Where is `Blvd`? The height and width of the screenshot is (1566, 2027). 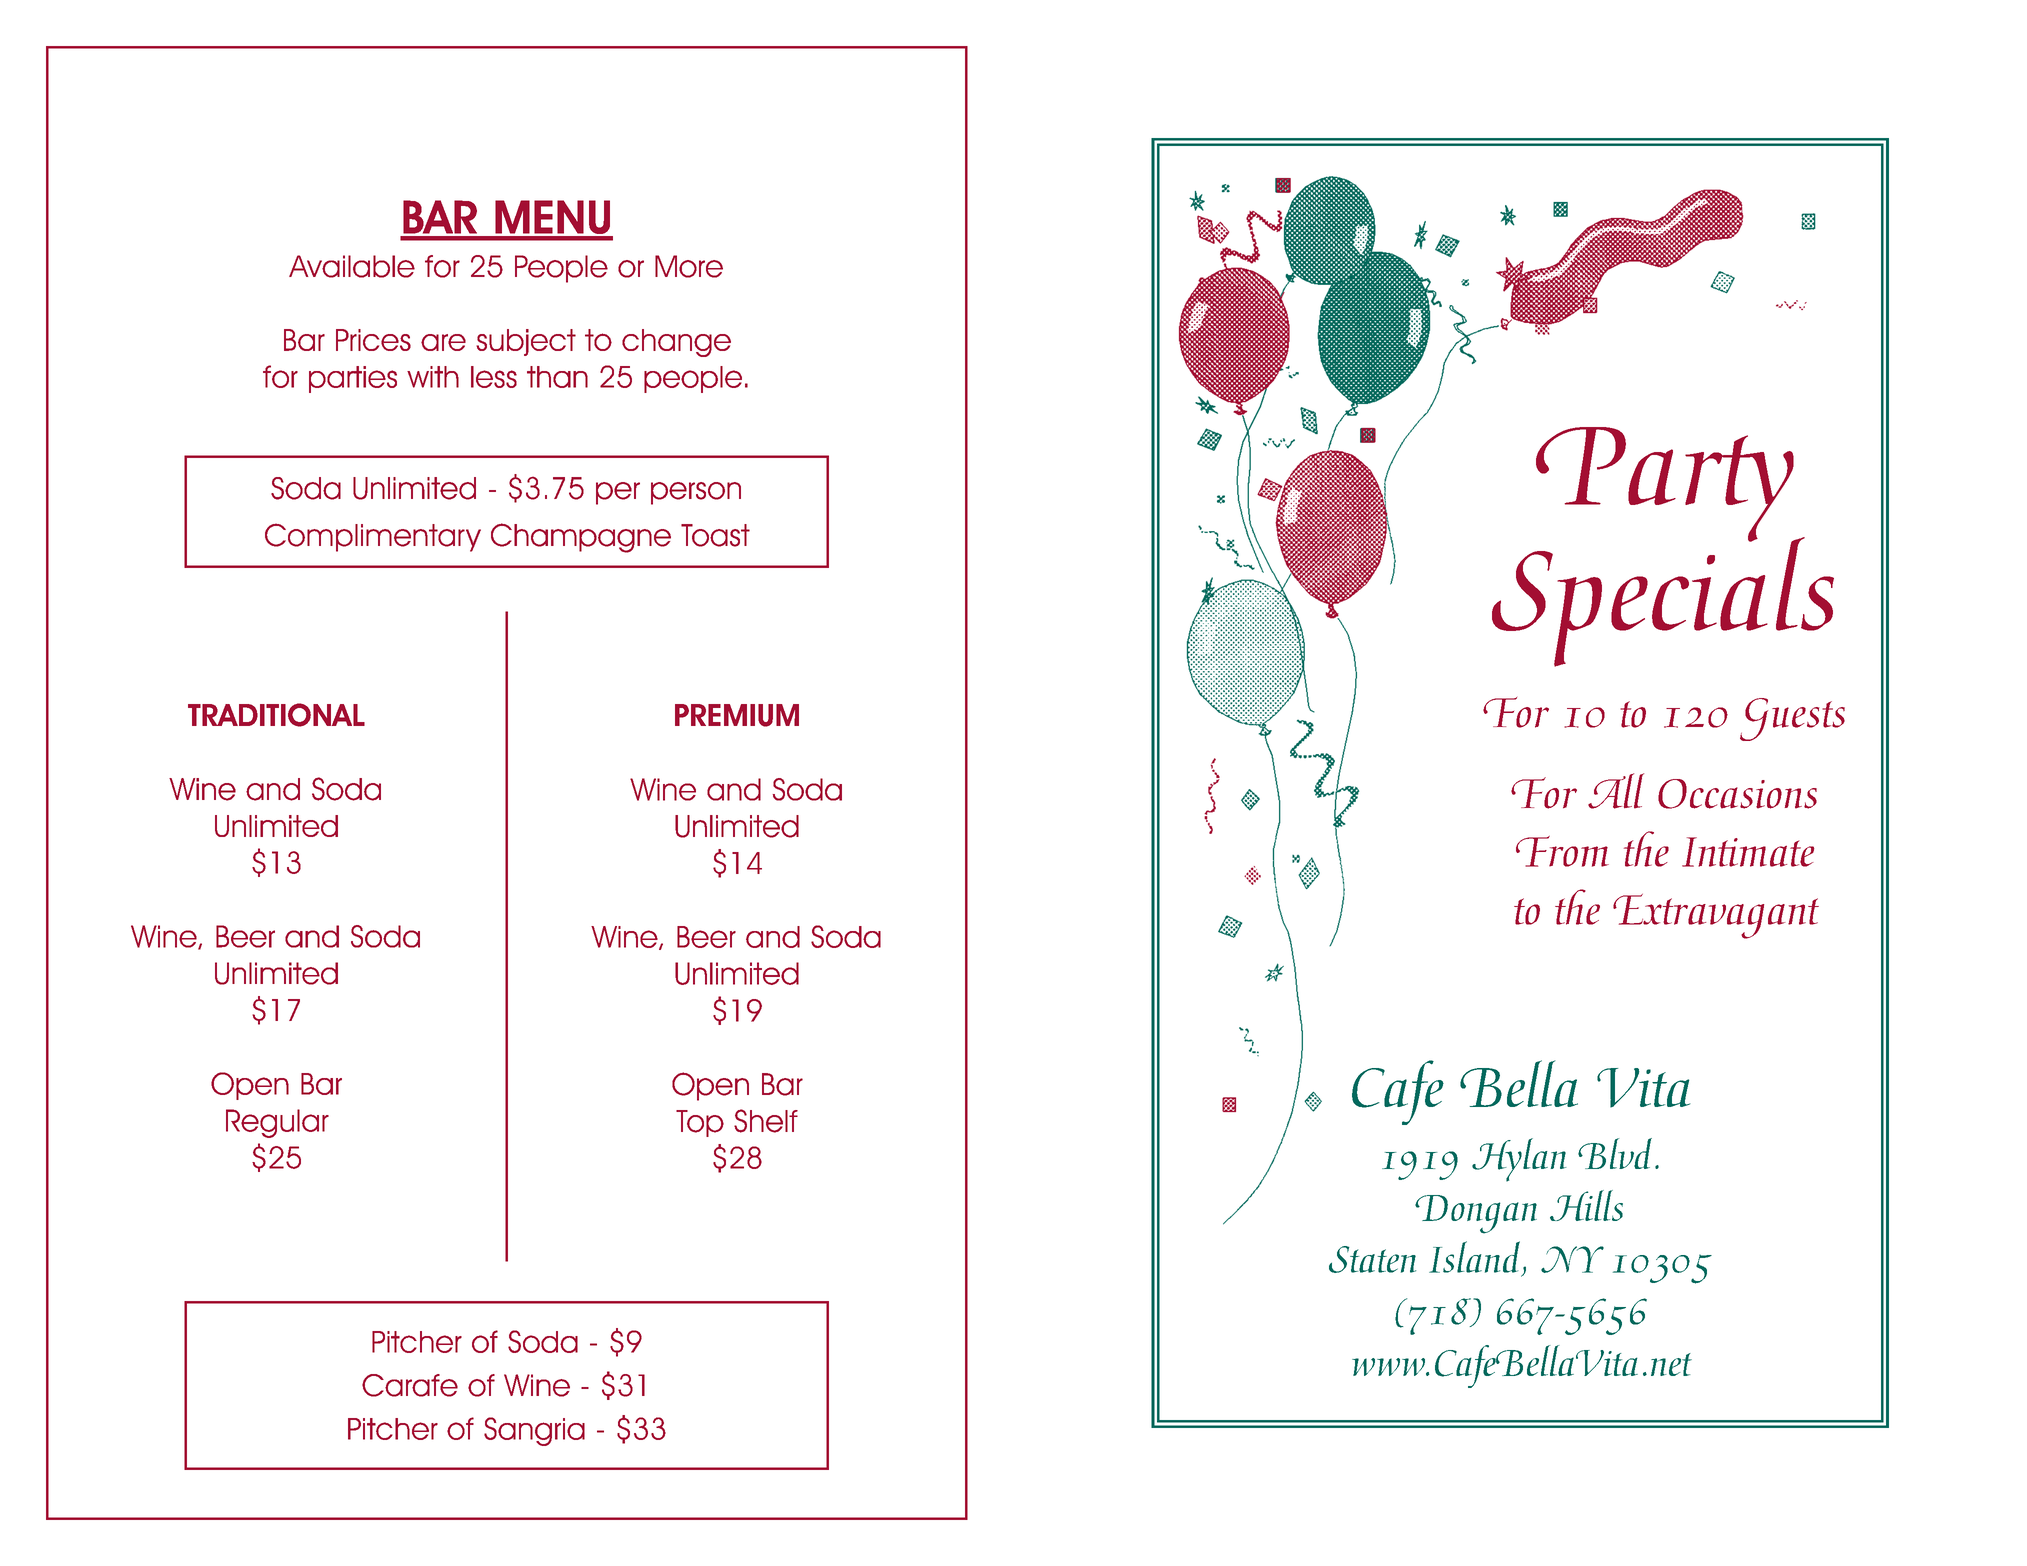 Blvd is located at coordinates (1615, 1153).
